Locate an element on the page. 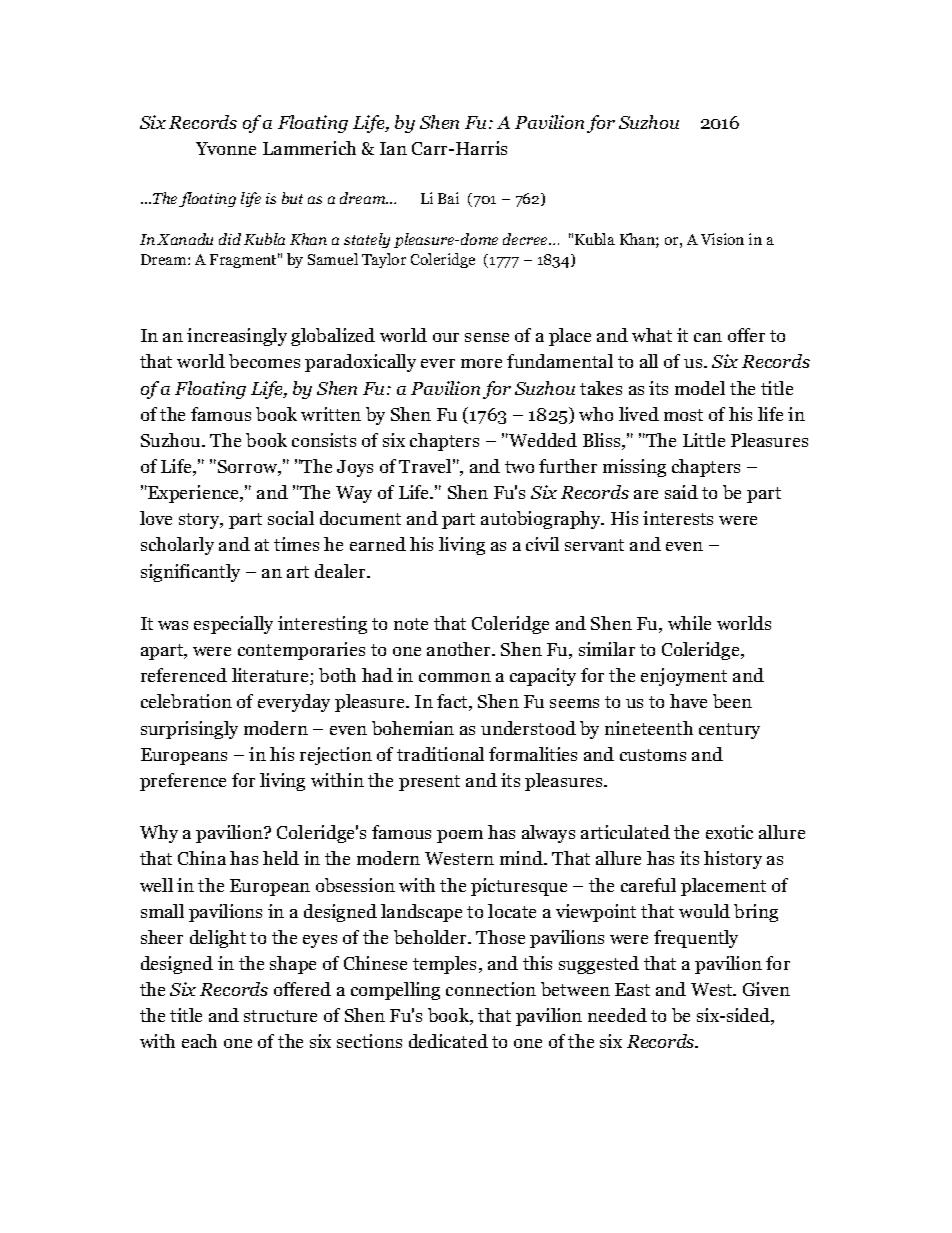  enjoyment is located at coordinates (684, 677).
